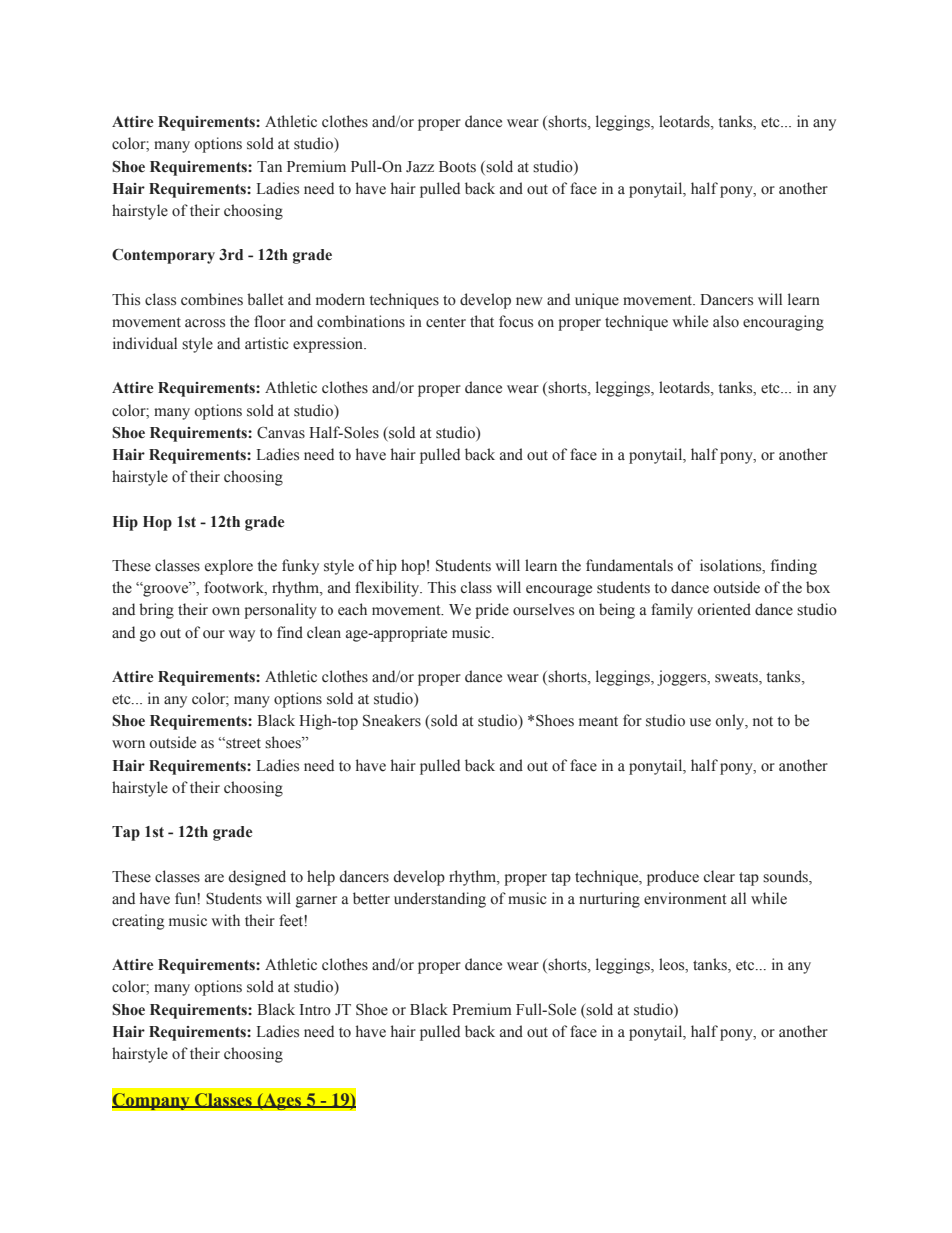 This document has height=1233, width=952. I want to click on with, so click(225, 920).
